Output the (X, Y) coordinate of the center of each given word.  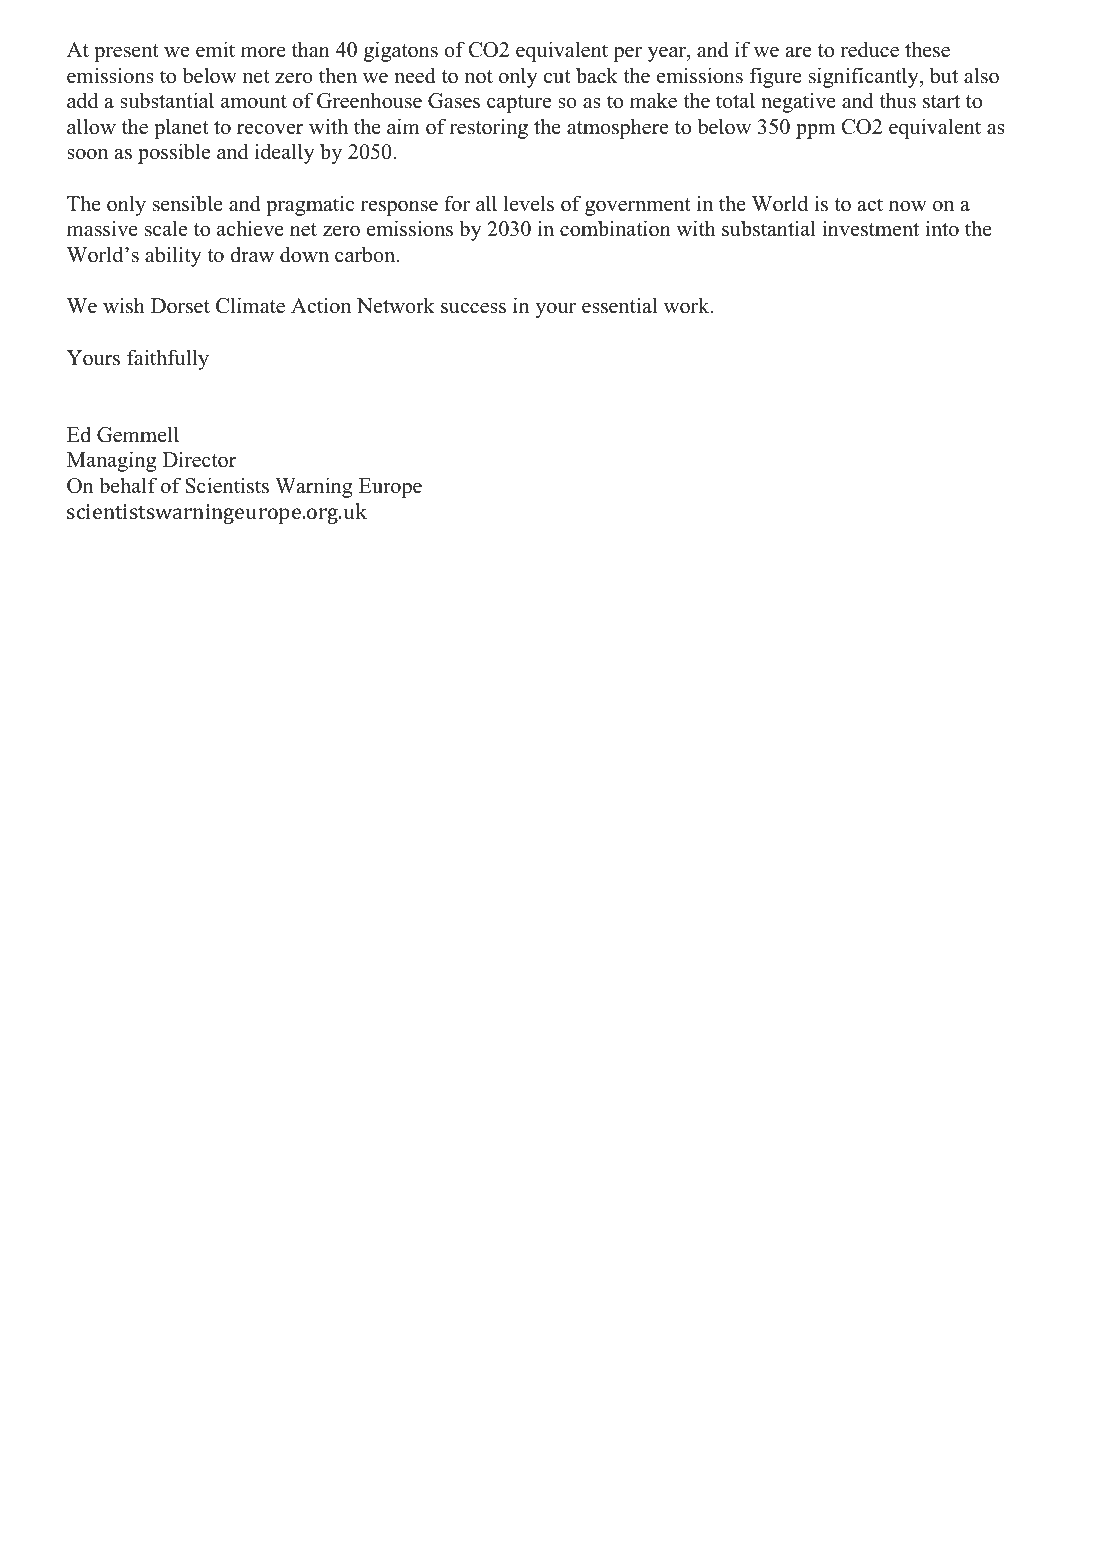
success (473, 308)
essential (619, 305)
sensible (188, 203)
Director (199, 459)
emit (215, 49)
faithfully (168, 359)
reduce (869, 49)
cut (557, 77)
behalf (128, 485)
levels (529, 203)
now (908, 206)
